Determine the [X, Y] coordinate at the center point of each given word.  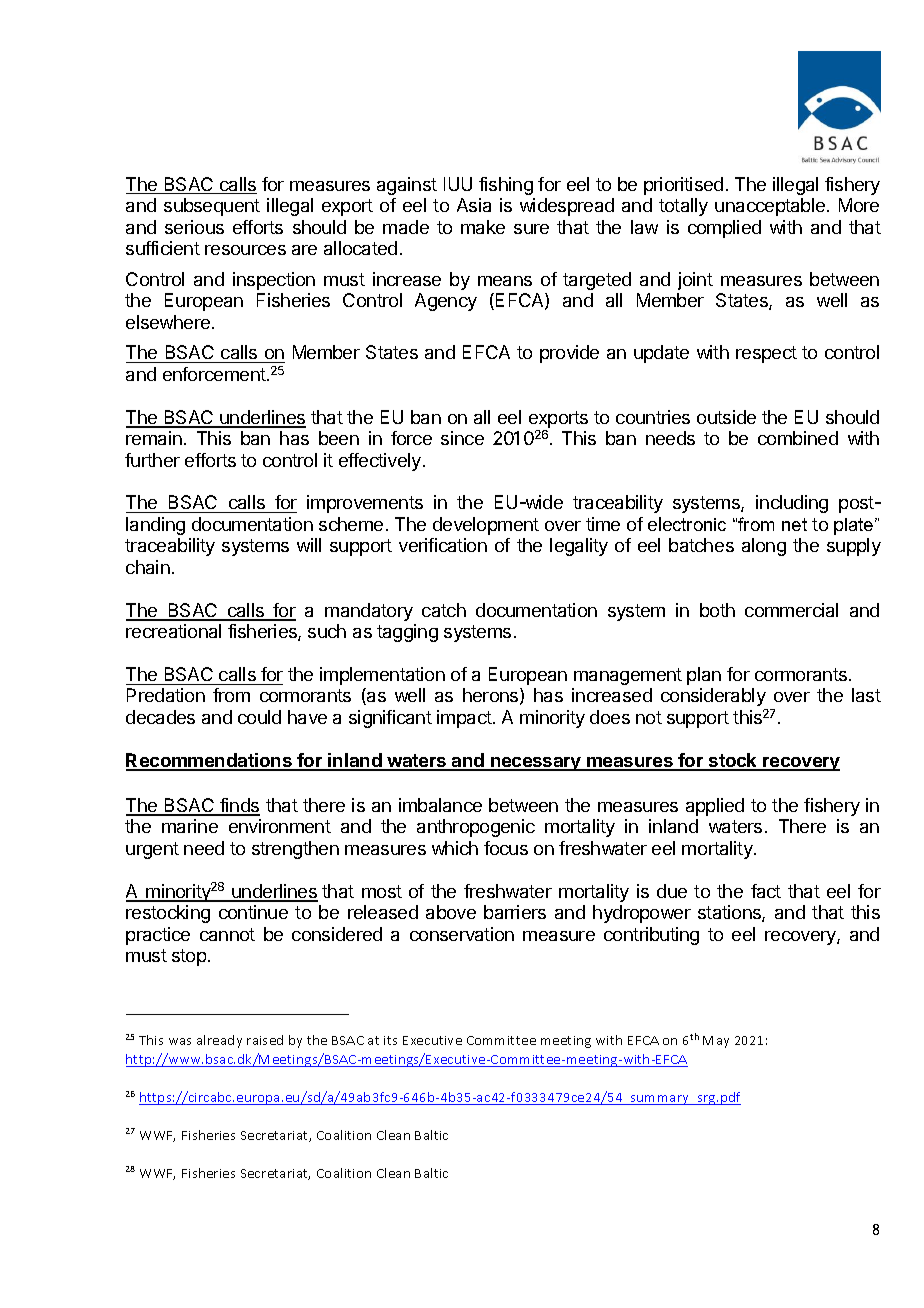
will [309, 545]
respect [766, 354]
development [486, 526]
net [794, 524]
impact [465, 719]
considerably [713, 697]
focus [506, 848]
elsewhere [169, 322]
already [219, 1041]
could [259, 717]
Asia [474, 205]
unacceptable [771, 207]
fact [766, 891]
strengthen [295, 850]
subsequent [212, 207]
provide [569, 354]
